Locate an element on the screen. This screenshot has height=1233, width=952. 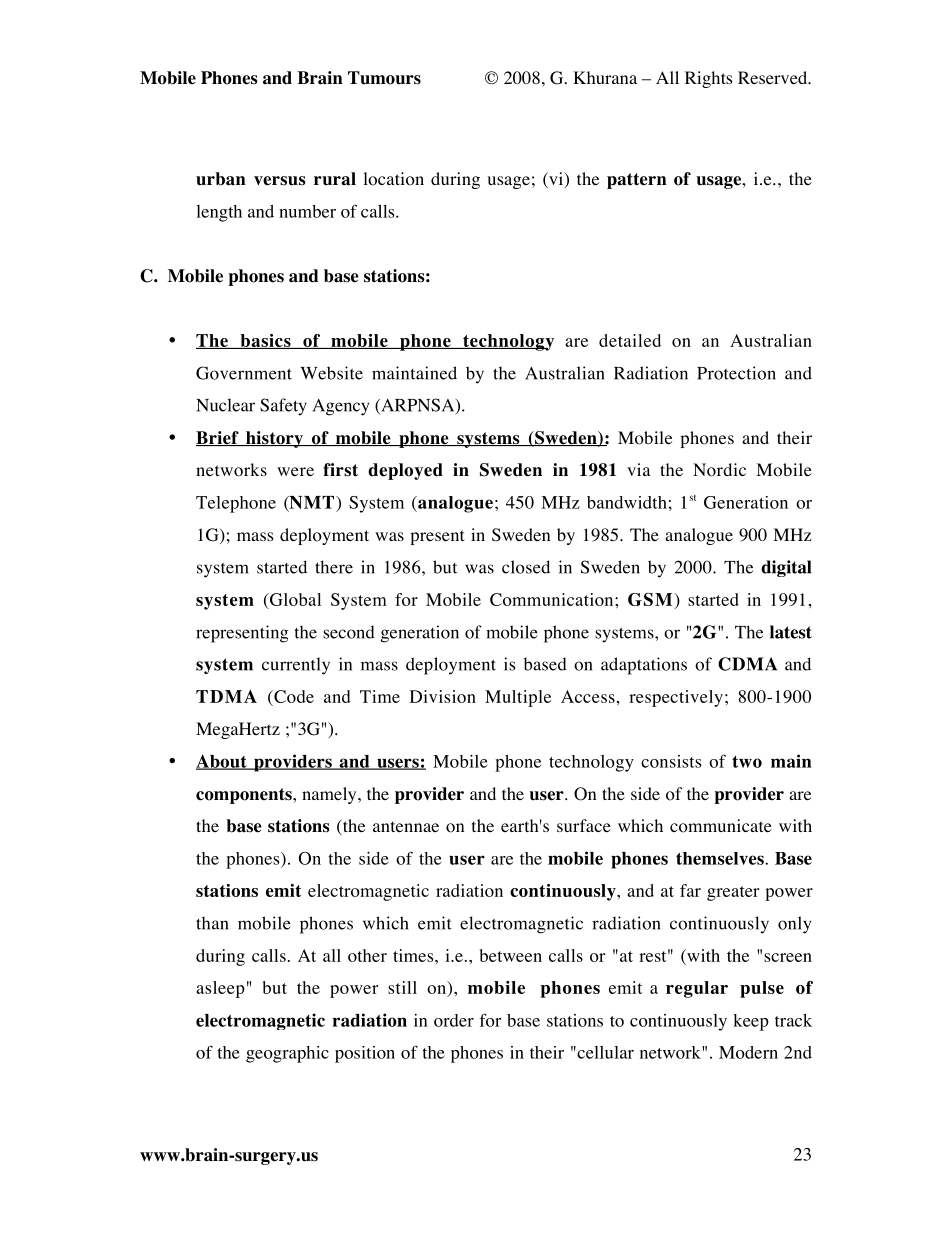
Protection is located at coordinates (736, 373).
